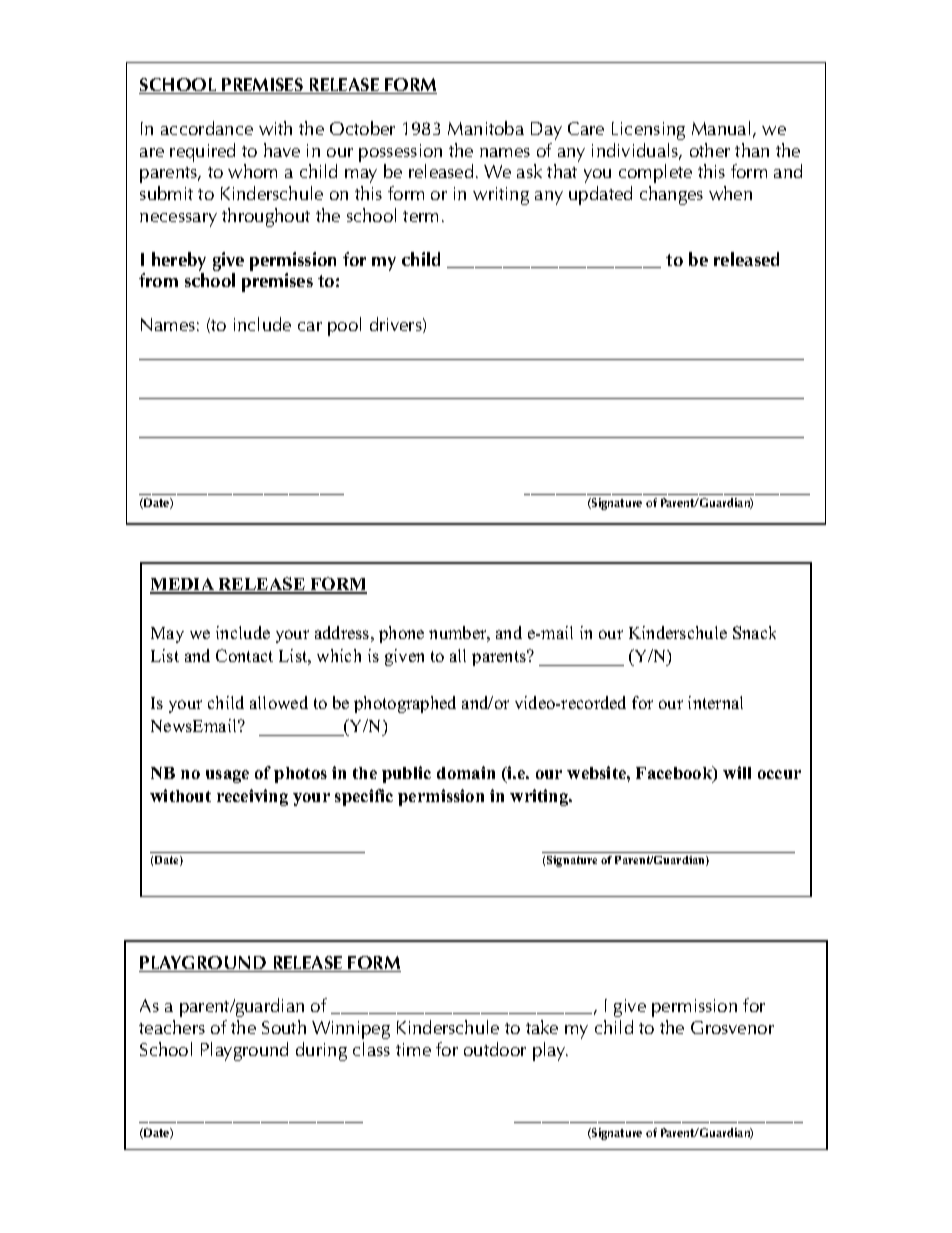 The height and width of the screenshot is (1233, 952). What do you see at coordinates (710, 150) in the screenshot?
I see `other` at bounding box center [710, 150].
